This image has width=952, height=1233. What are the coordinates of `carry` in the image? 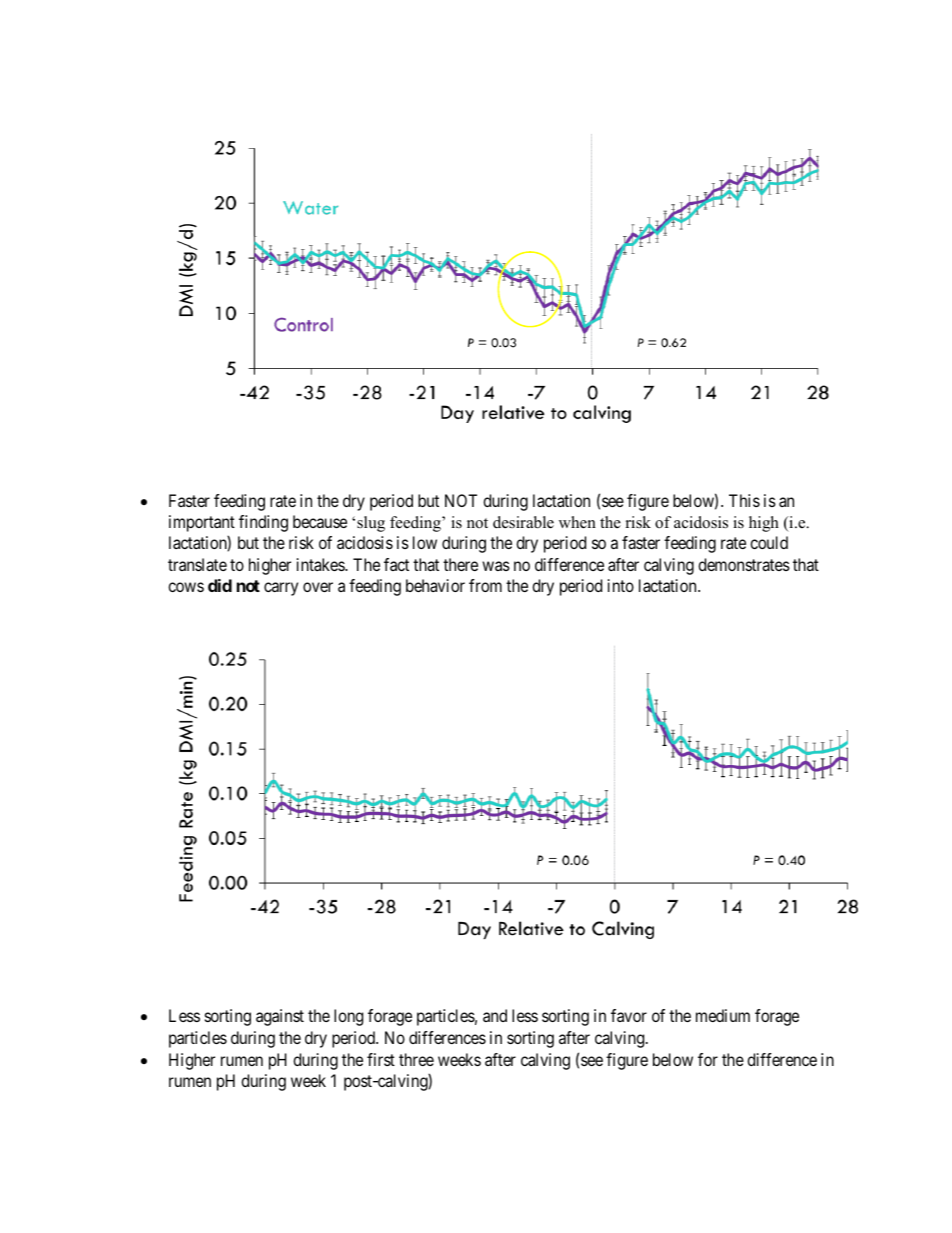 It's located at (281, 589).
